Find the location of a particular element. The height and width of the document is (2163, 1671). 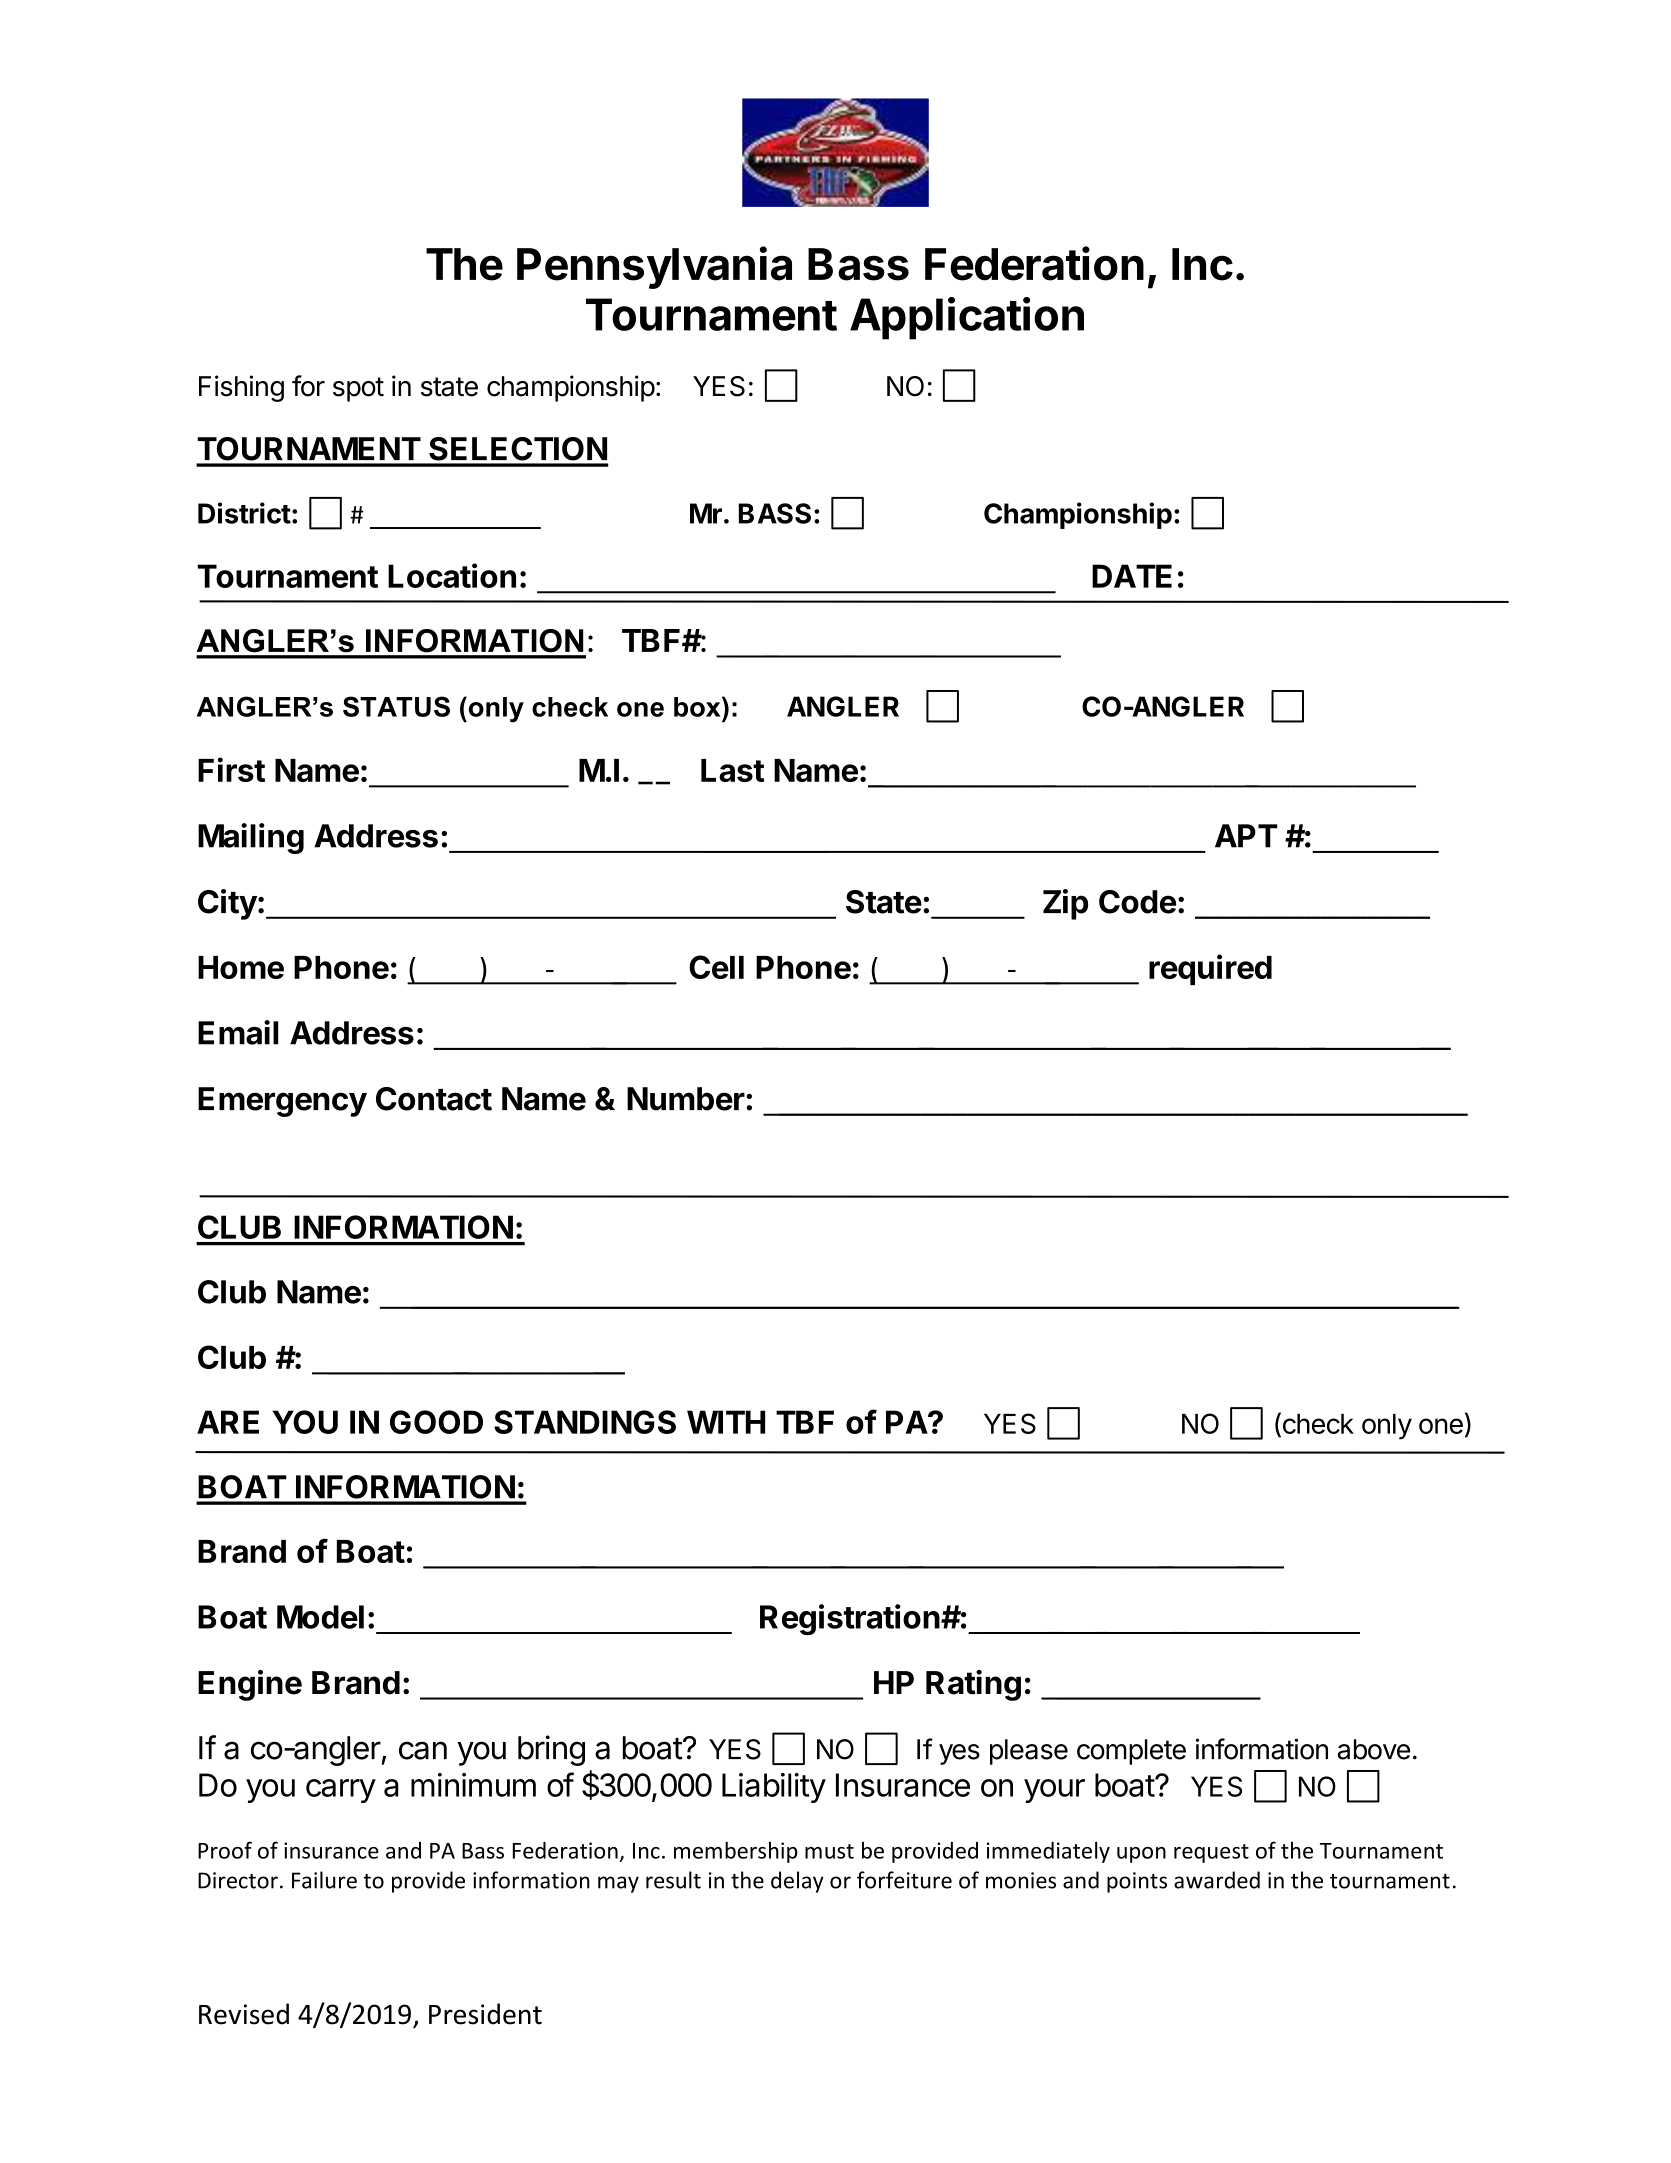

required is located at coordinates (1210, 969).
